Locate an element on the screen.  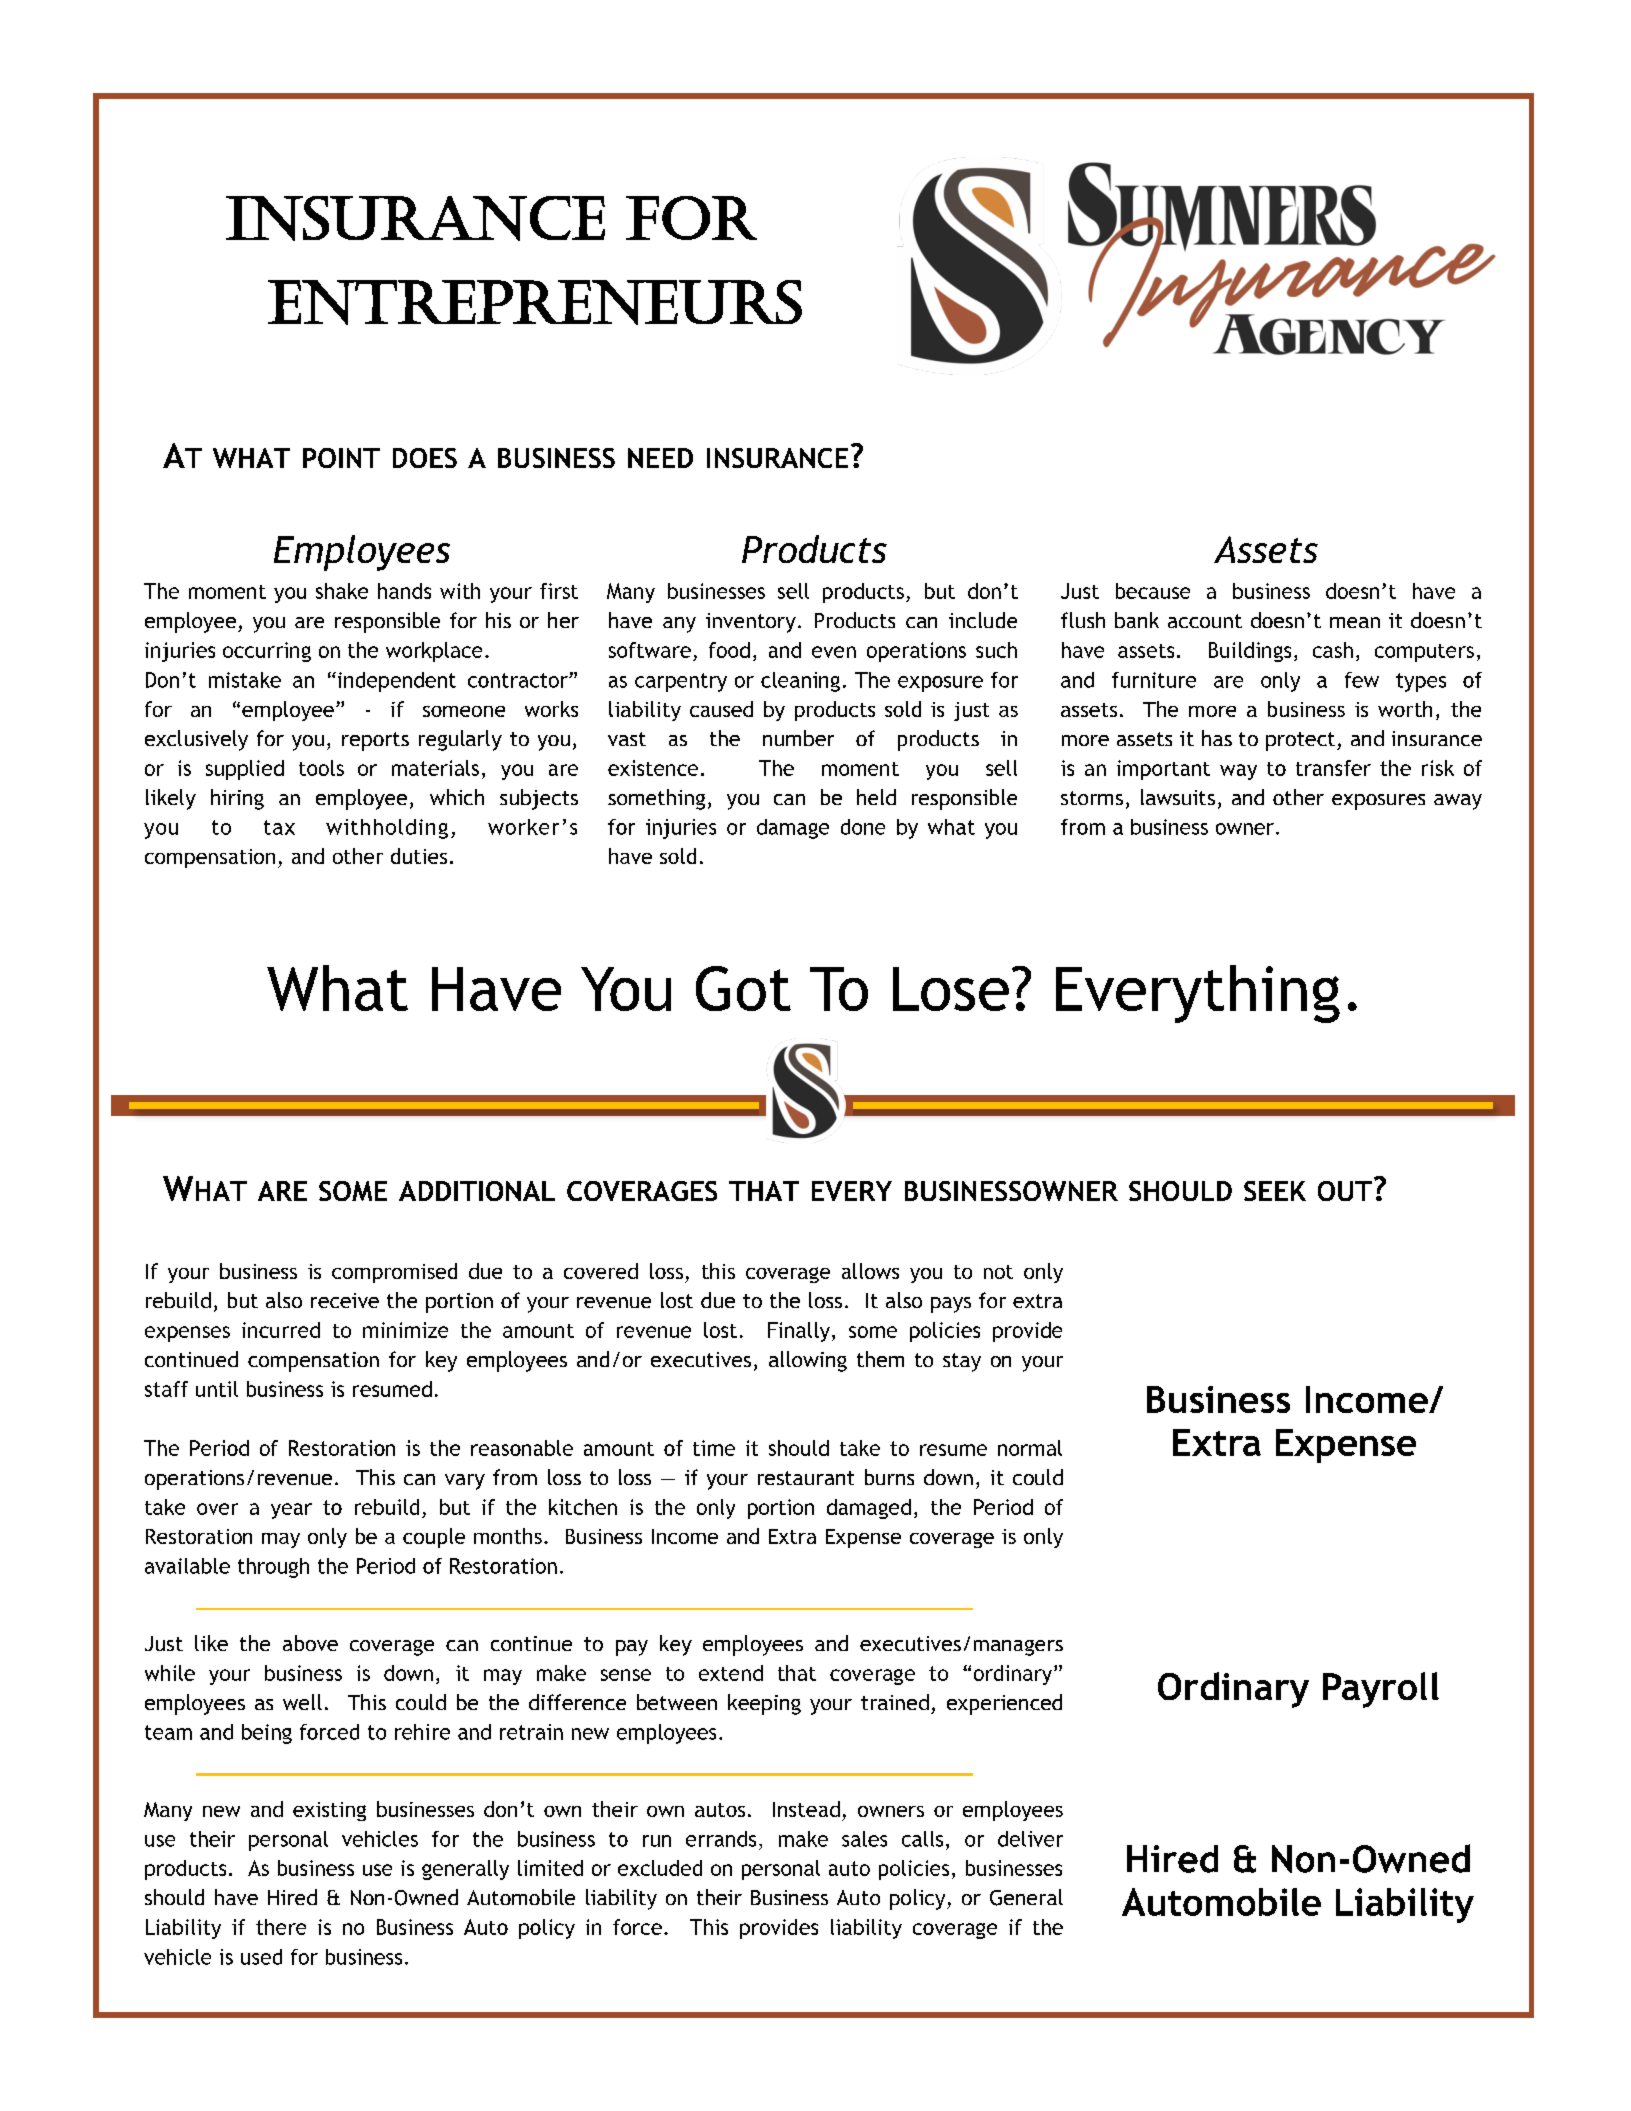
because is located at coordinates (1153, 591).
